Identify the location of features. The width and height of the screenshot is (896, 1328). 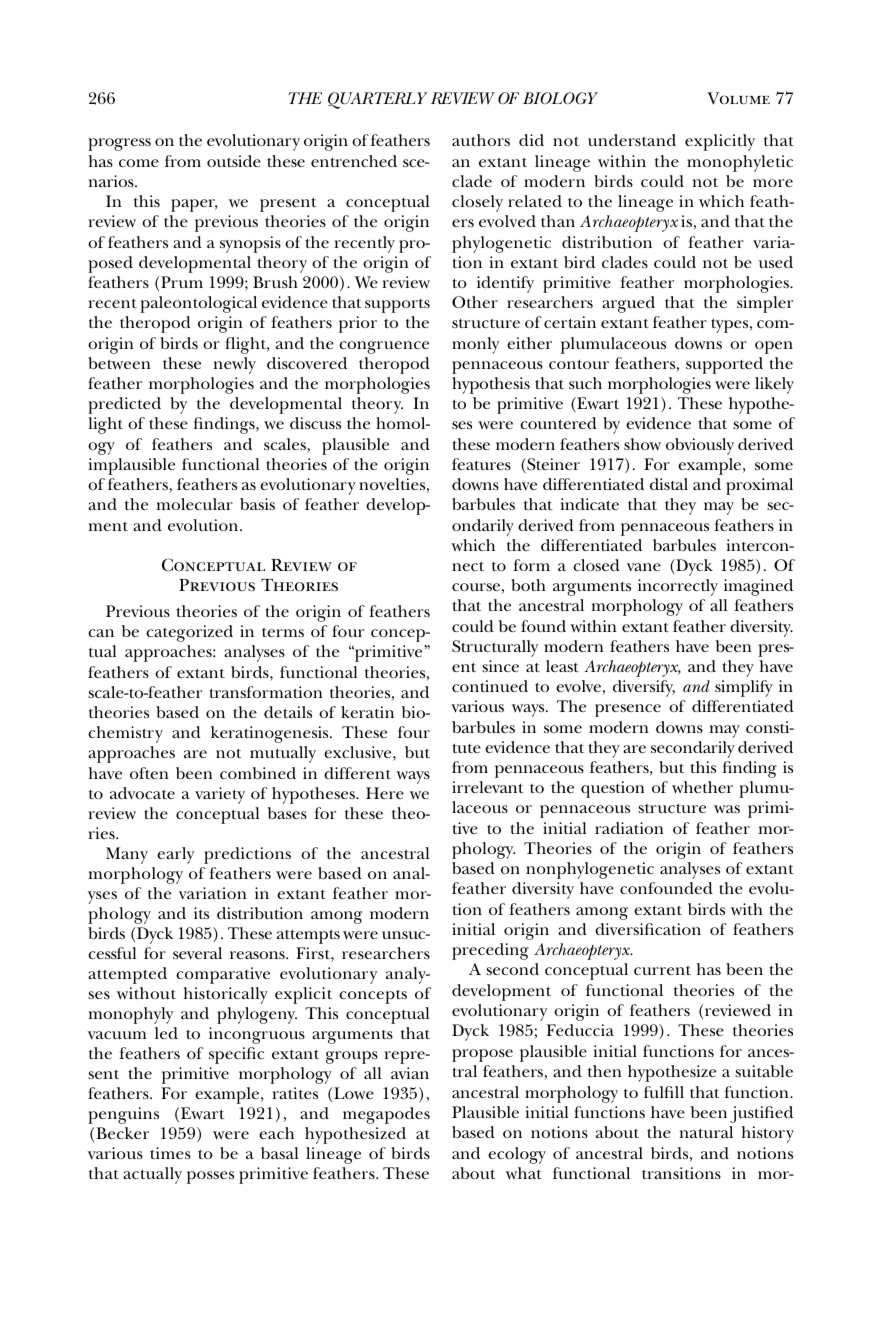
(481, 464).
